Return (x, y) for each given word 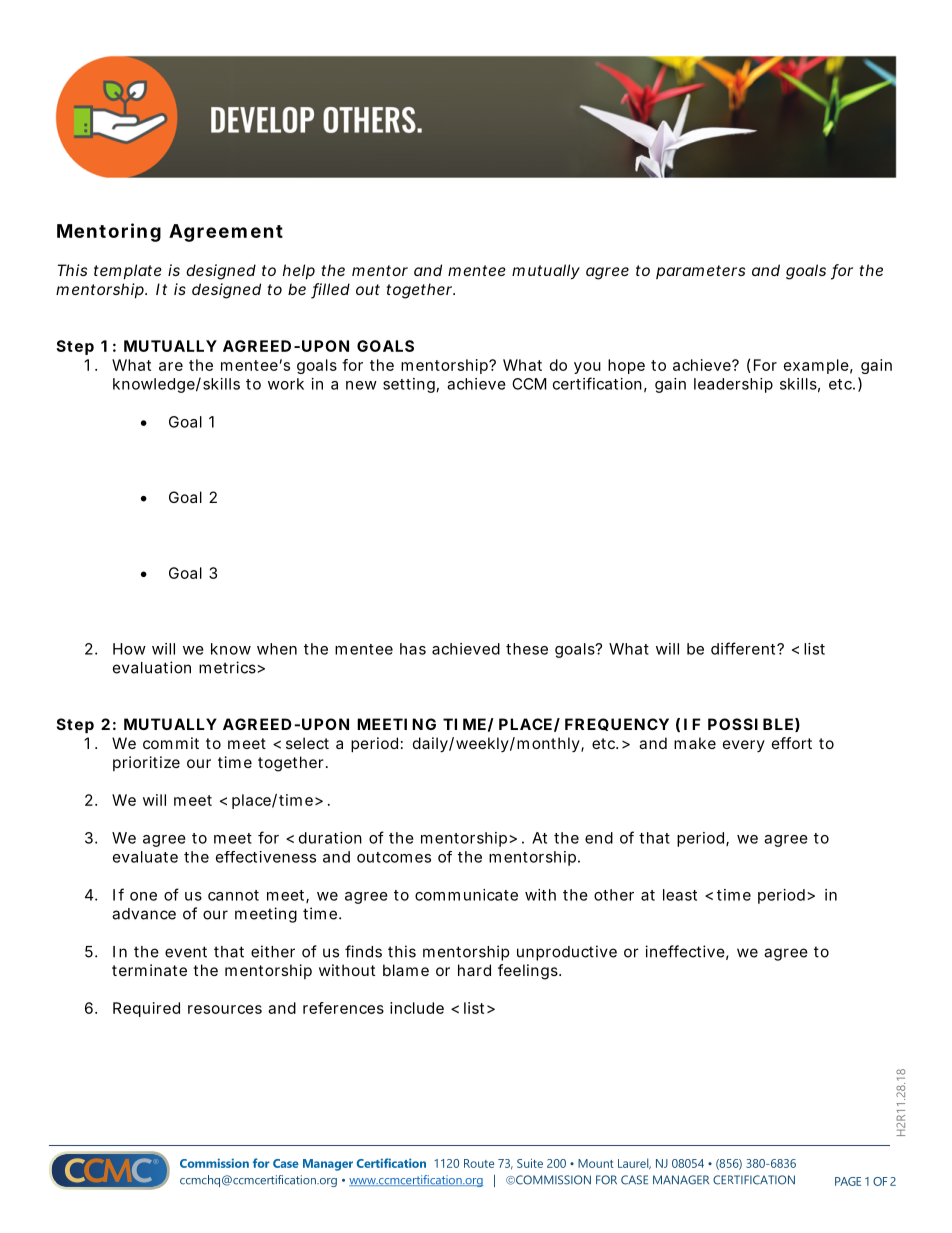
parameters (700, 272)
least (680, 895)
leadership (733, 385)
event (186, 952)
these (527, 649)
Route (479, 1163)
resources (225, 1009)
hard (474, 970)
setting (409, 385)
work (286, 384)
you (587, 368)
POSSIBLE (750, 724)
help (299, 271)
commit (171, 743)
